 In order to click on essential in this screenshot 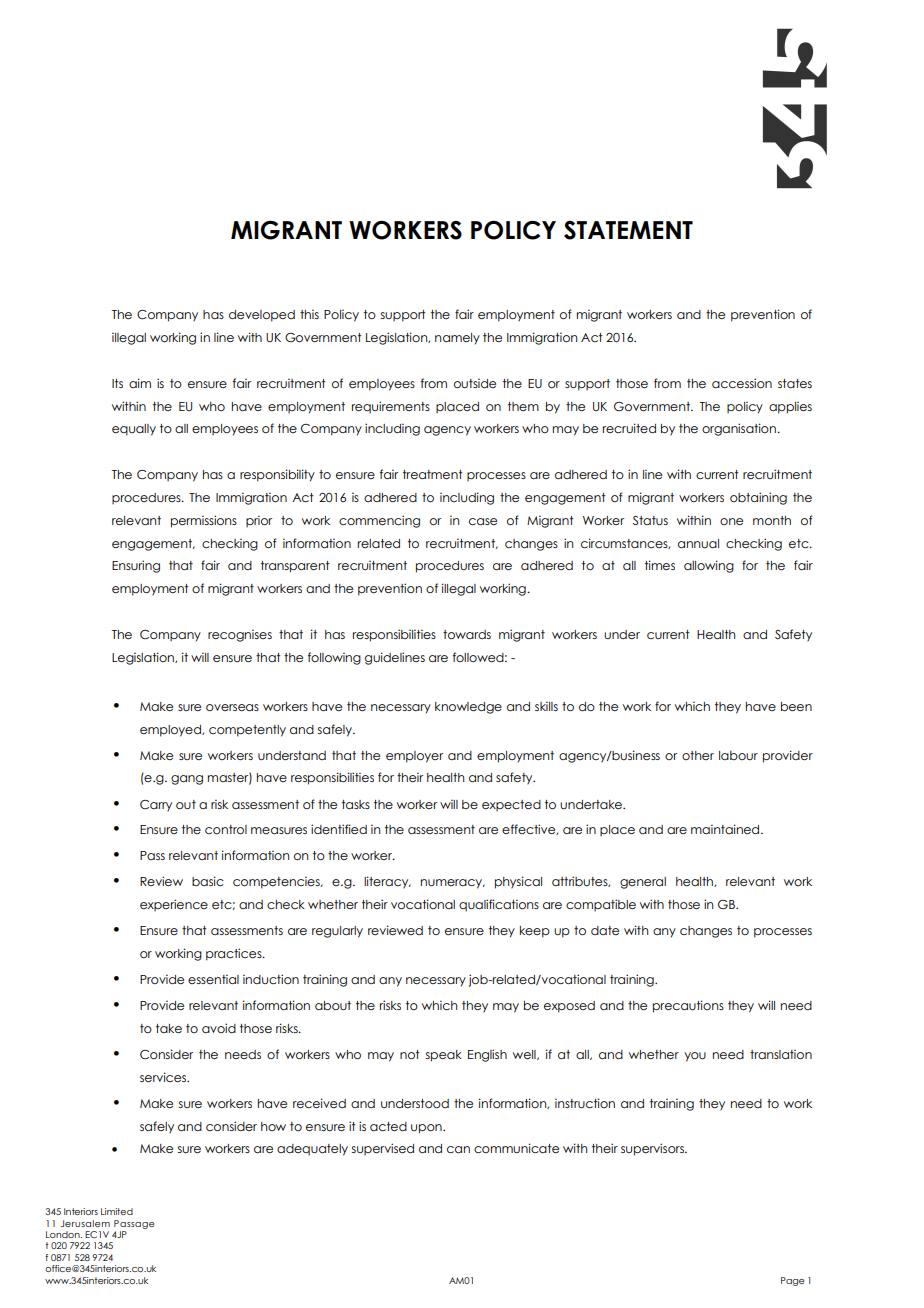, I will do `click(213, 979)`.
